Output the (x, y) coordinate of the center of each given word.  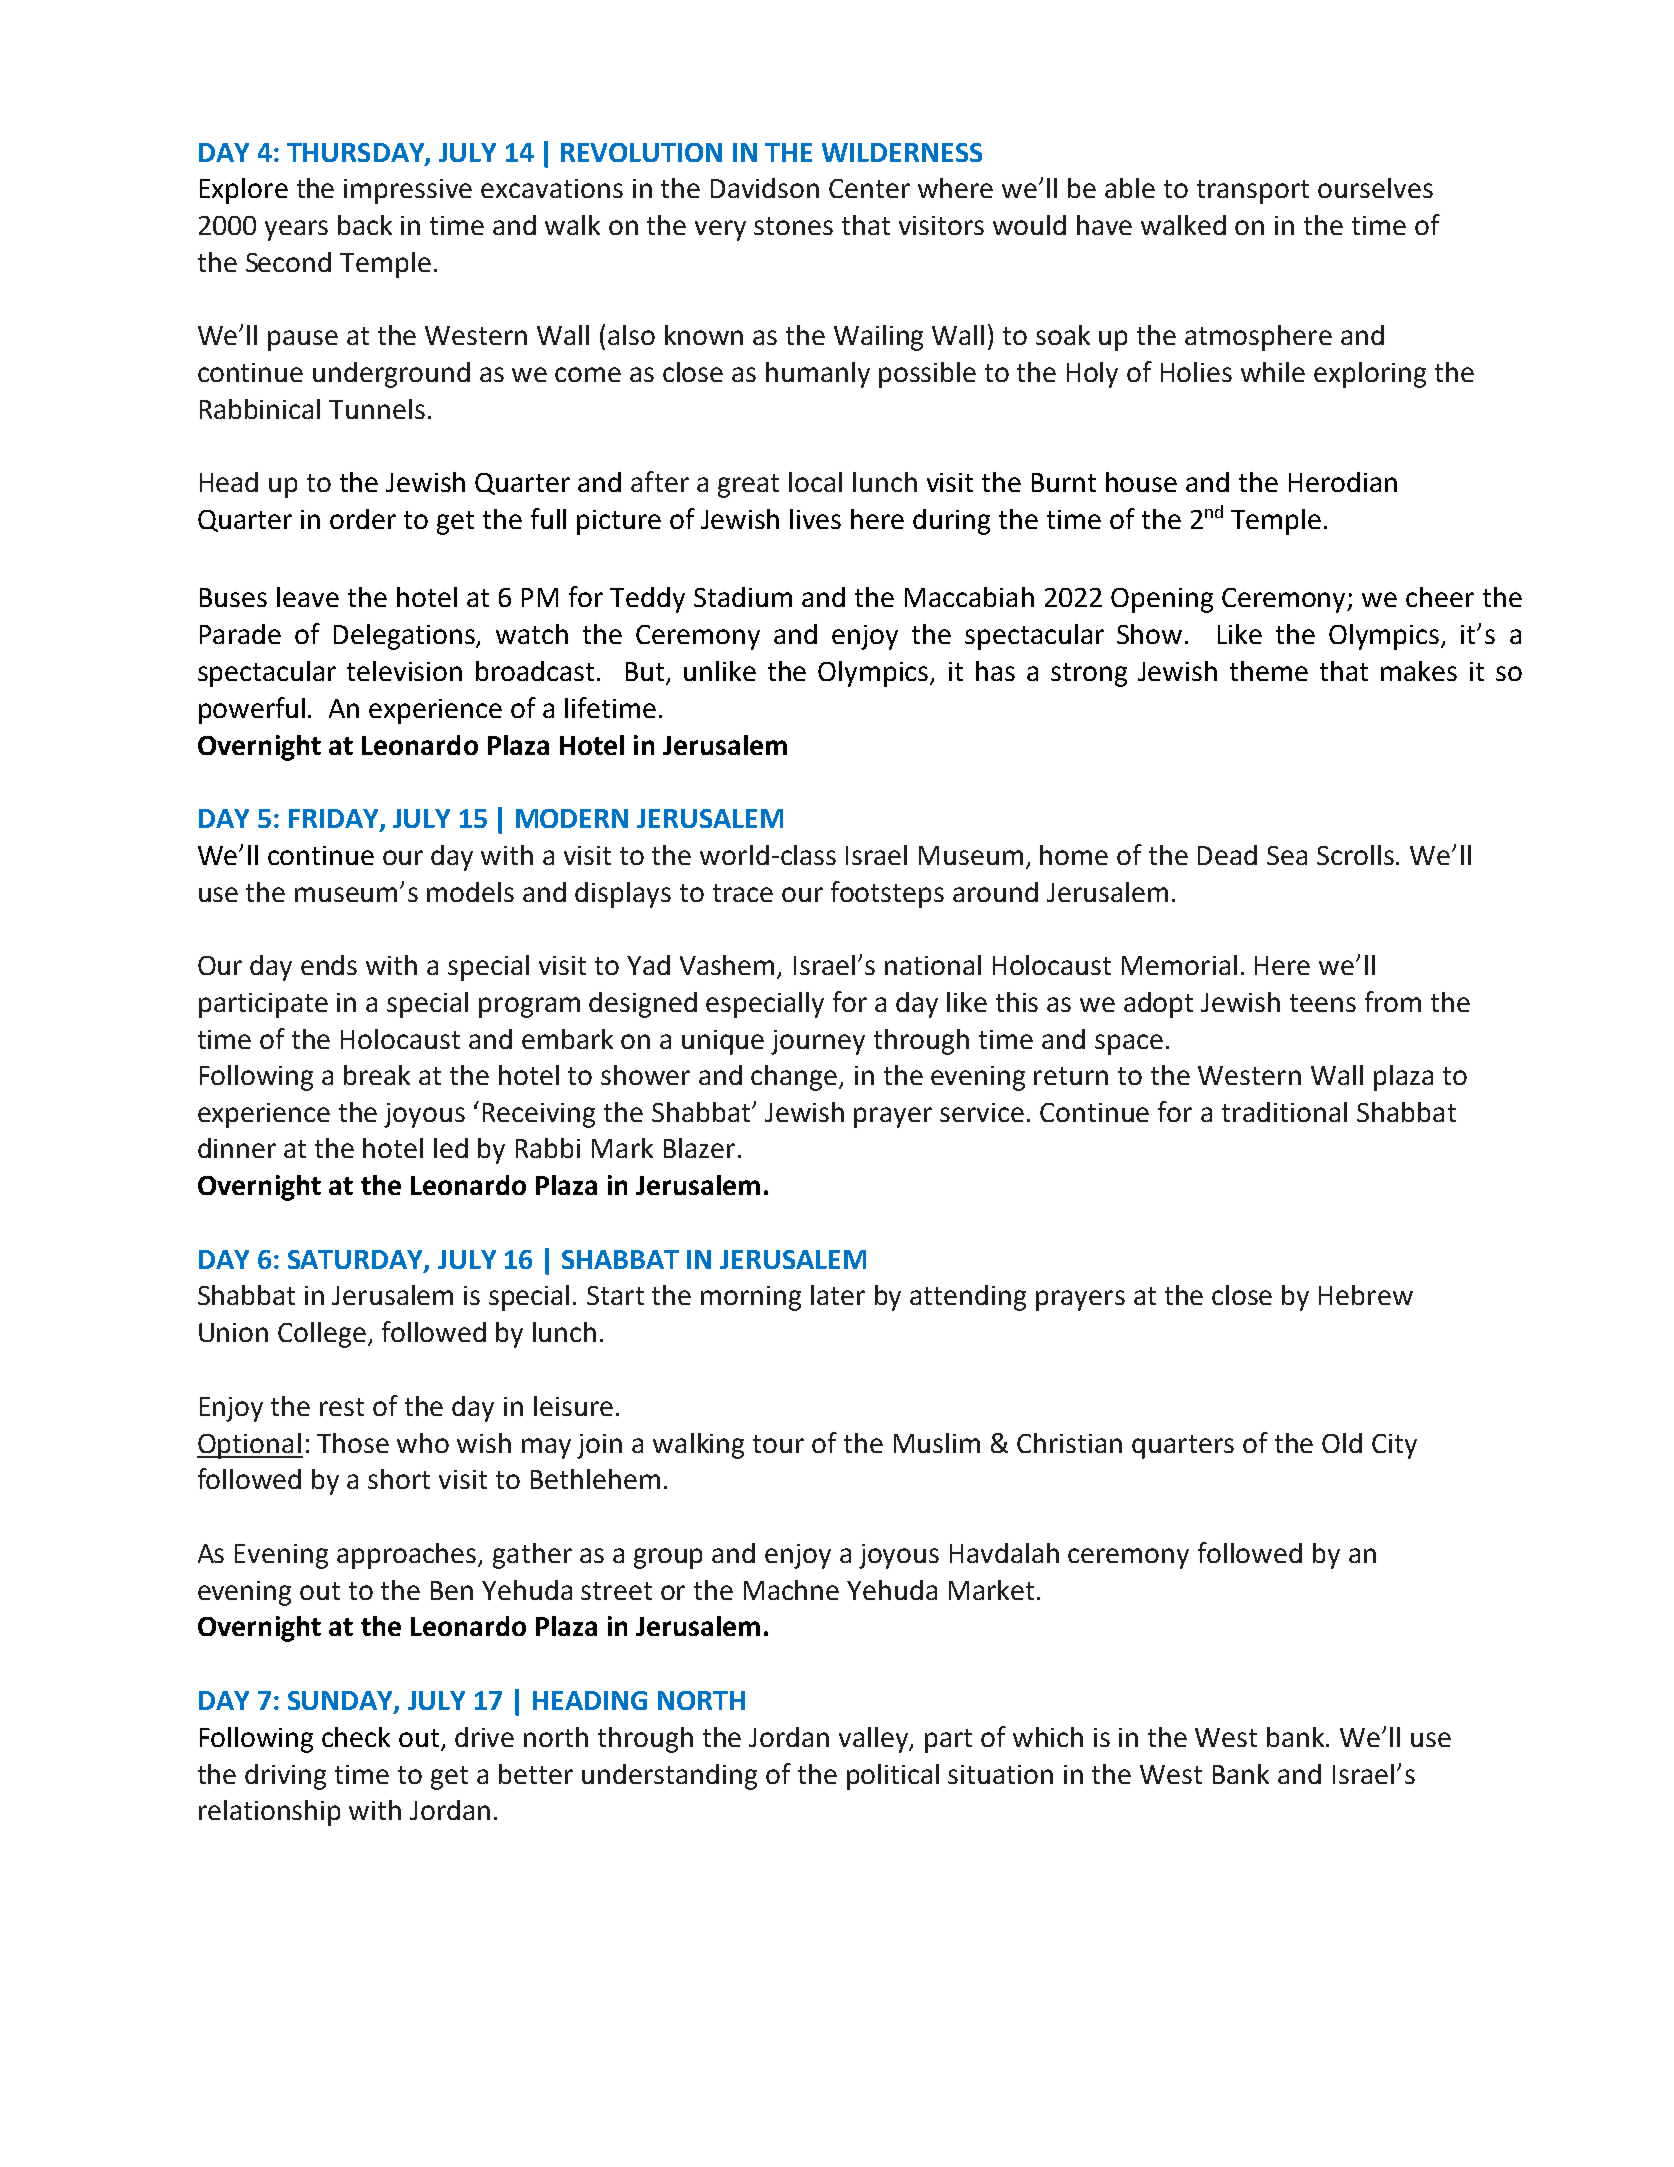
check (356, 1737)
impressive (408, 191)
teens (1323, 1003)
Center (869, 188)
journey (818, 1042)
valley (875, 1740)
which (1048, 1737)
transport (1253, 192)
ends (329, 965)
